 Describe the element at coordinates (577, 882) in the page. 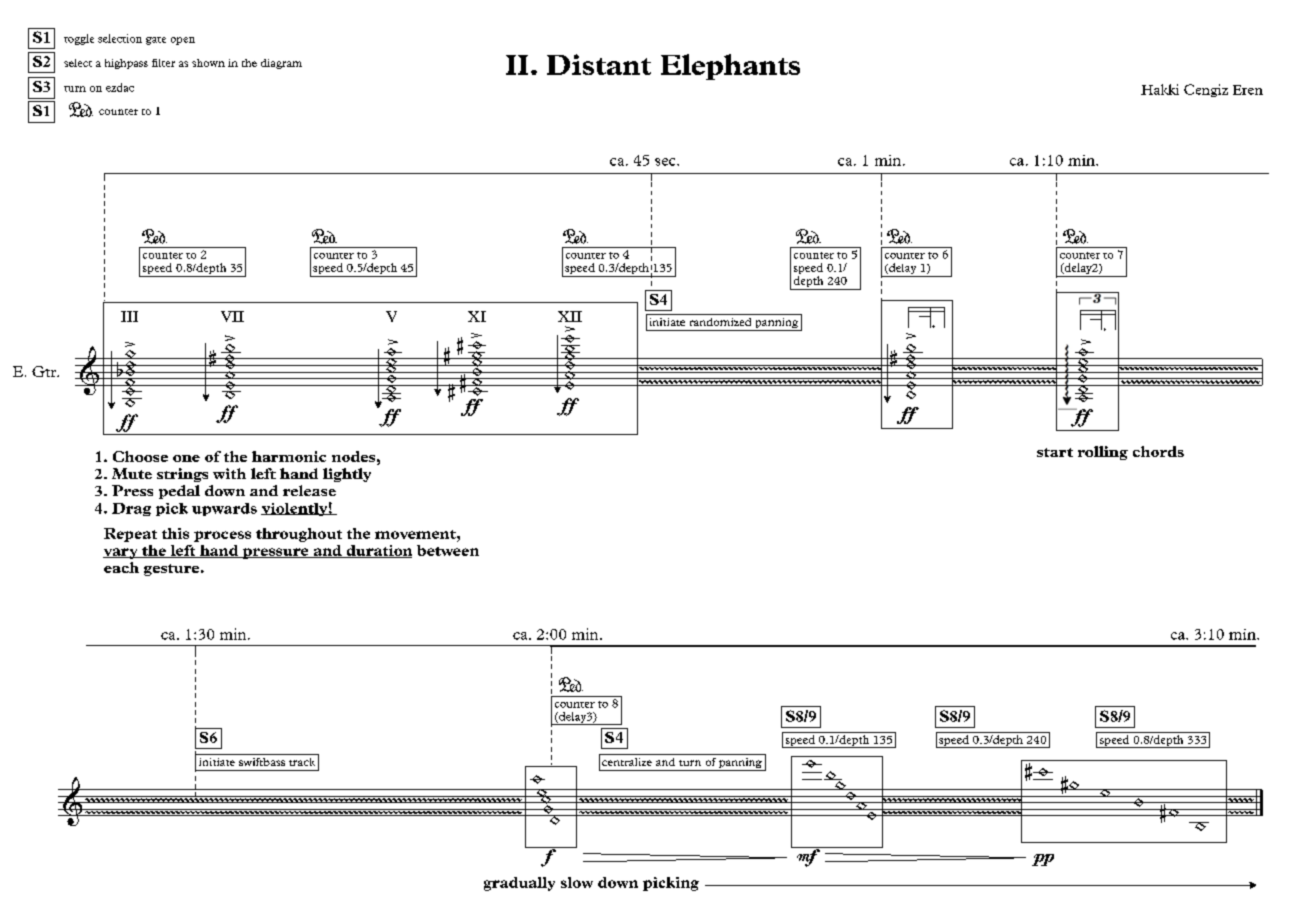

I see `slow` at that location.
